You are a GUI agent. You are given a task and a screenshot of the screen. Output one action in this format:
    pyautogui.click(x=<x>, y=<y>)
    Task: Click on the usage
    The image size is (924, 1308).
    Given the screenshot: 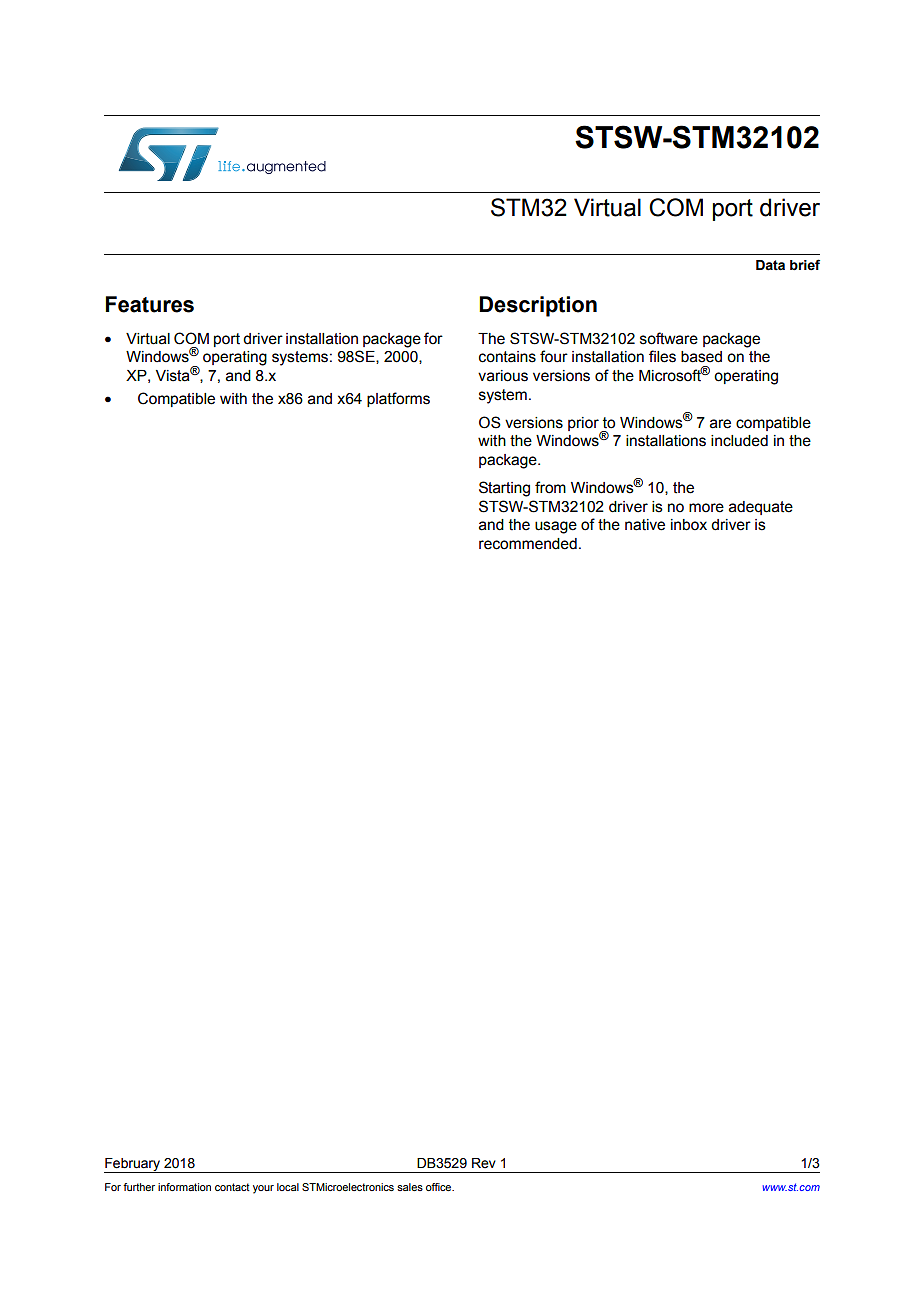 What is the action you would take?
    pyautogui.click(x=556, y=527)
